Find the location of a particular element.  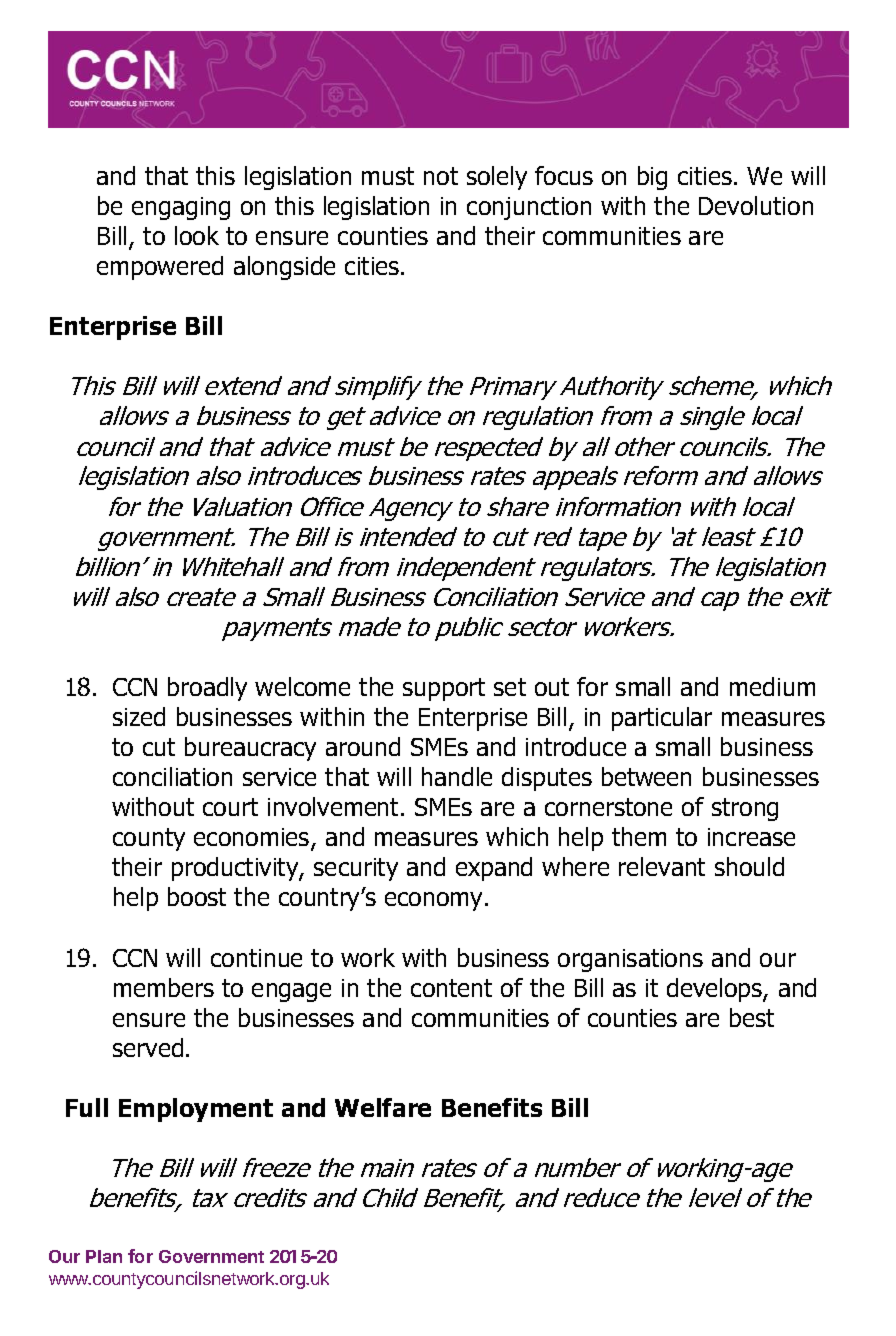

not is located at coordinates (441, 176).
